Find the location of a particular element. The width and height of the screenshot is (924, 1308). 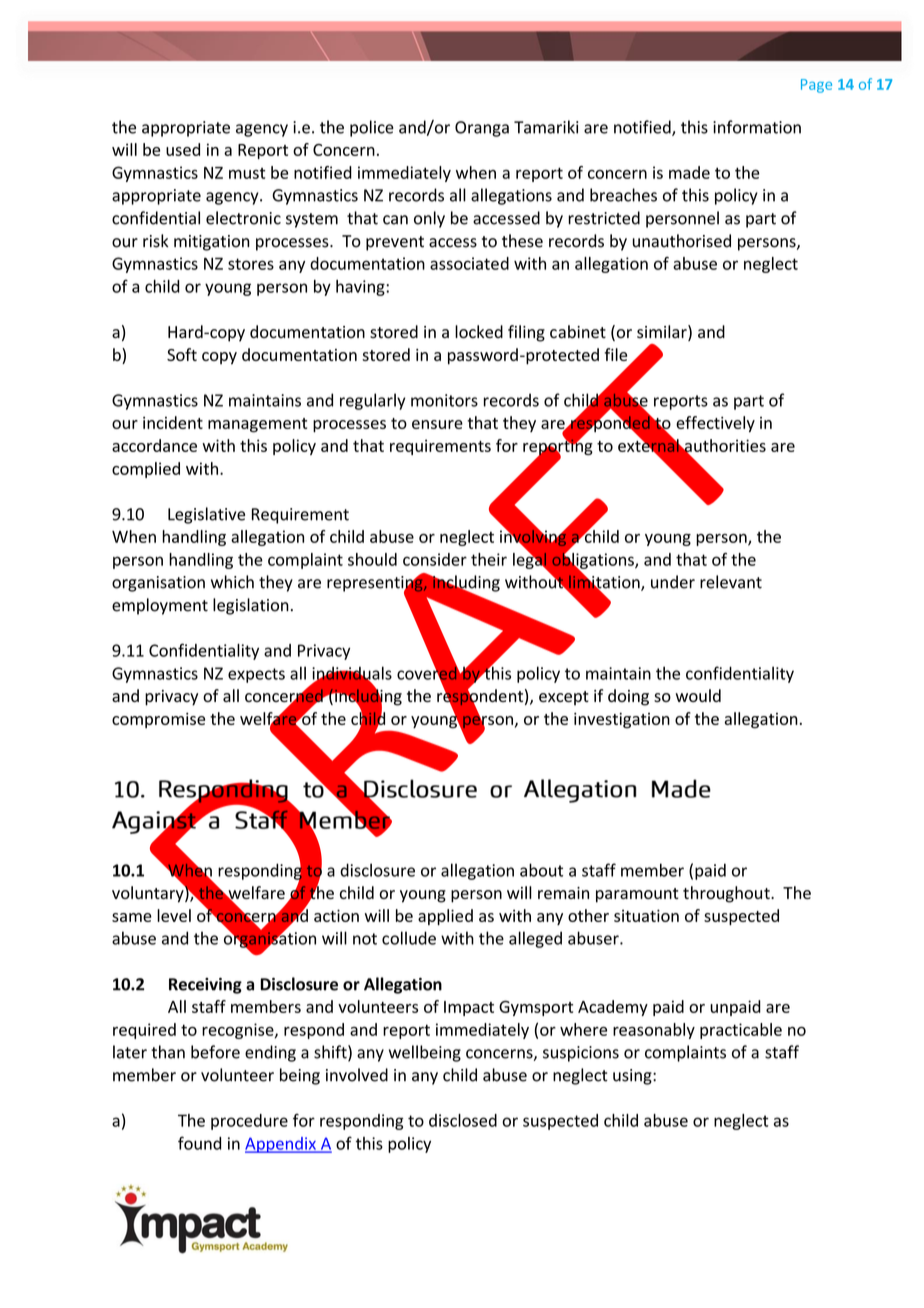

disclosed is located at coordinates (463, 1120).
